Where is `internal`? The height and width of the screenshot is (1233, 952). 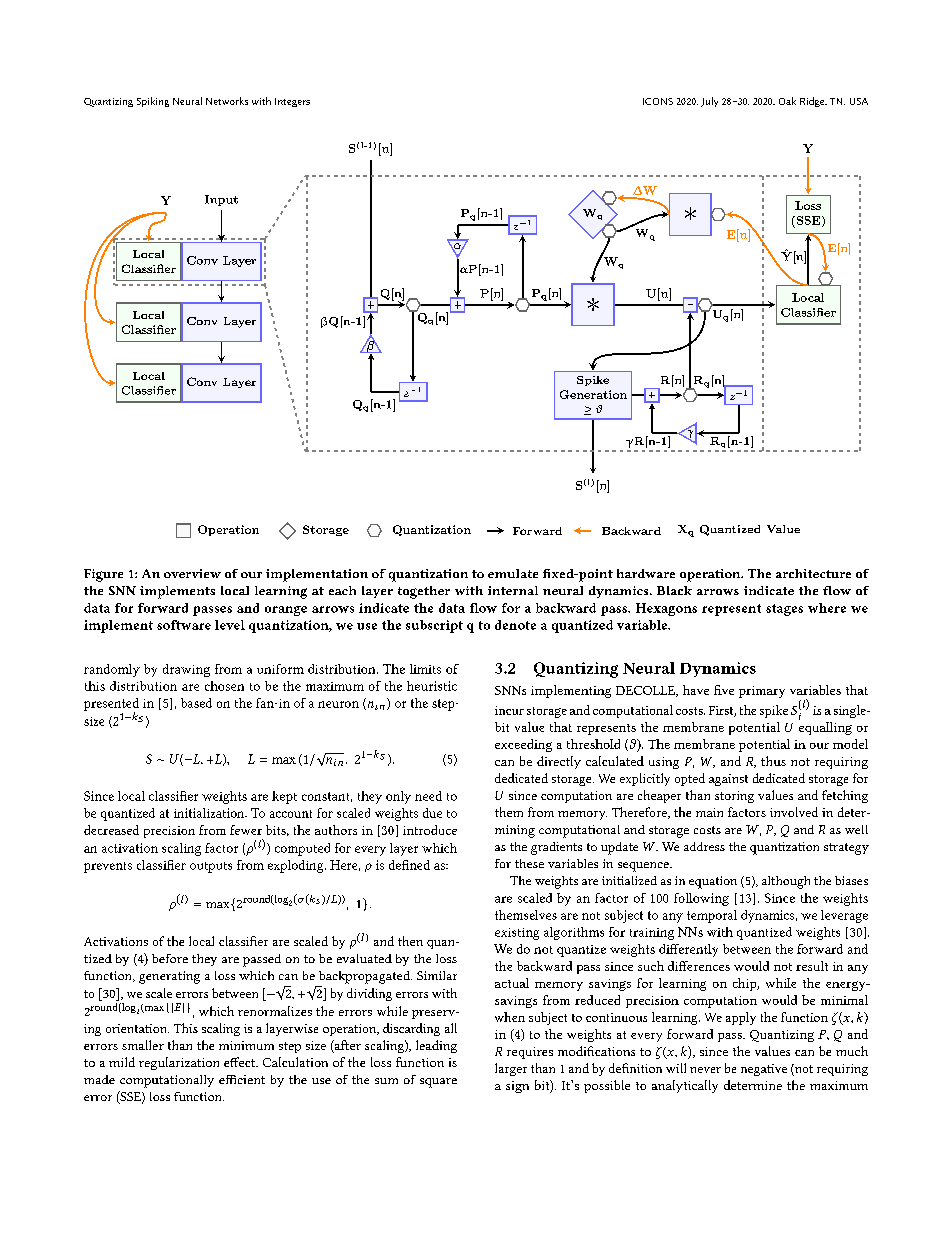 internal is located at coordinates (513, 590).
